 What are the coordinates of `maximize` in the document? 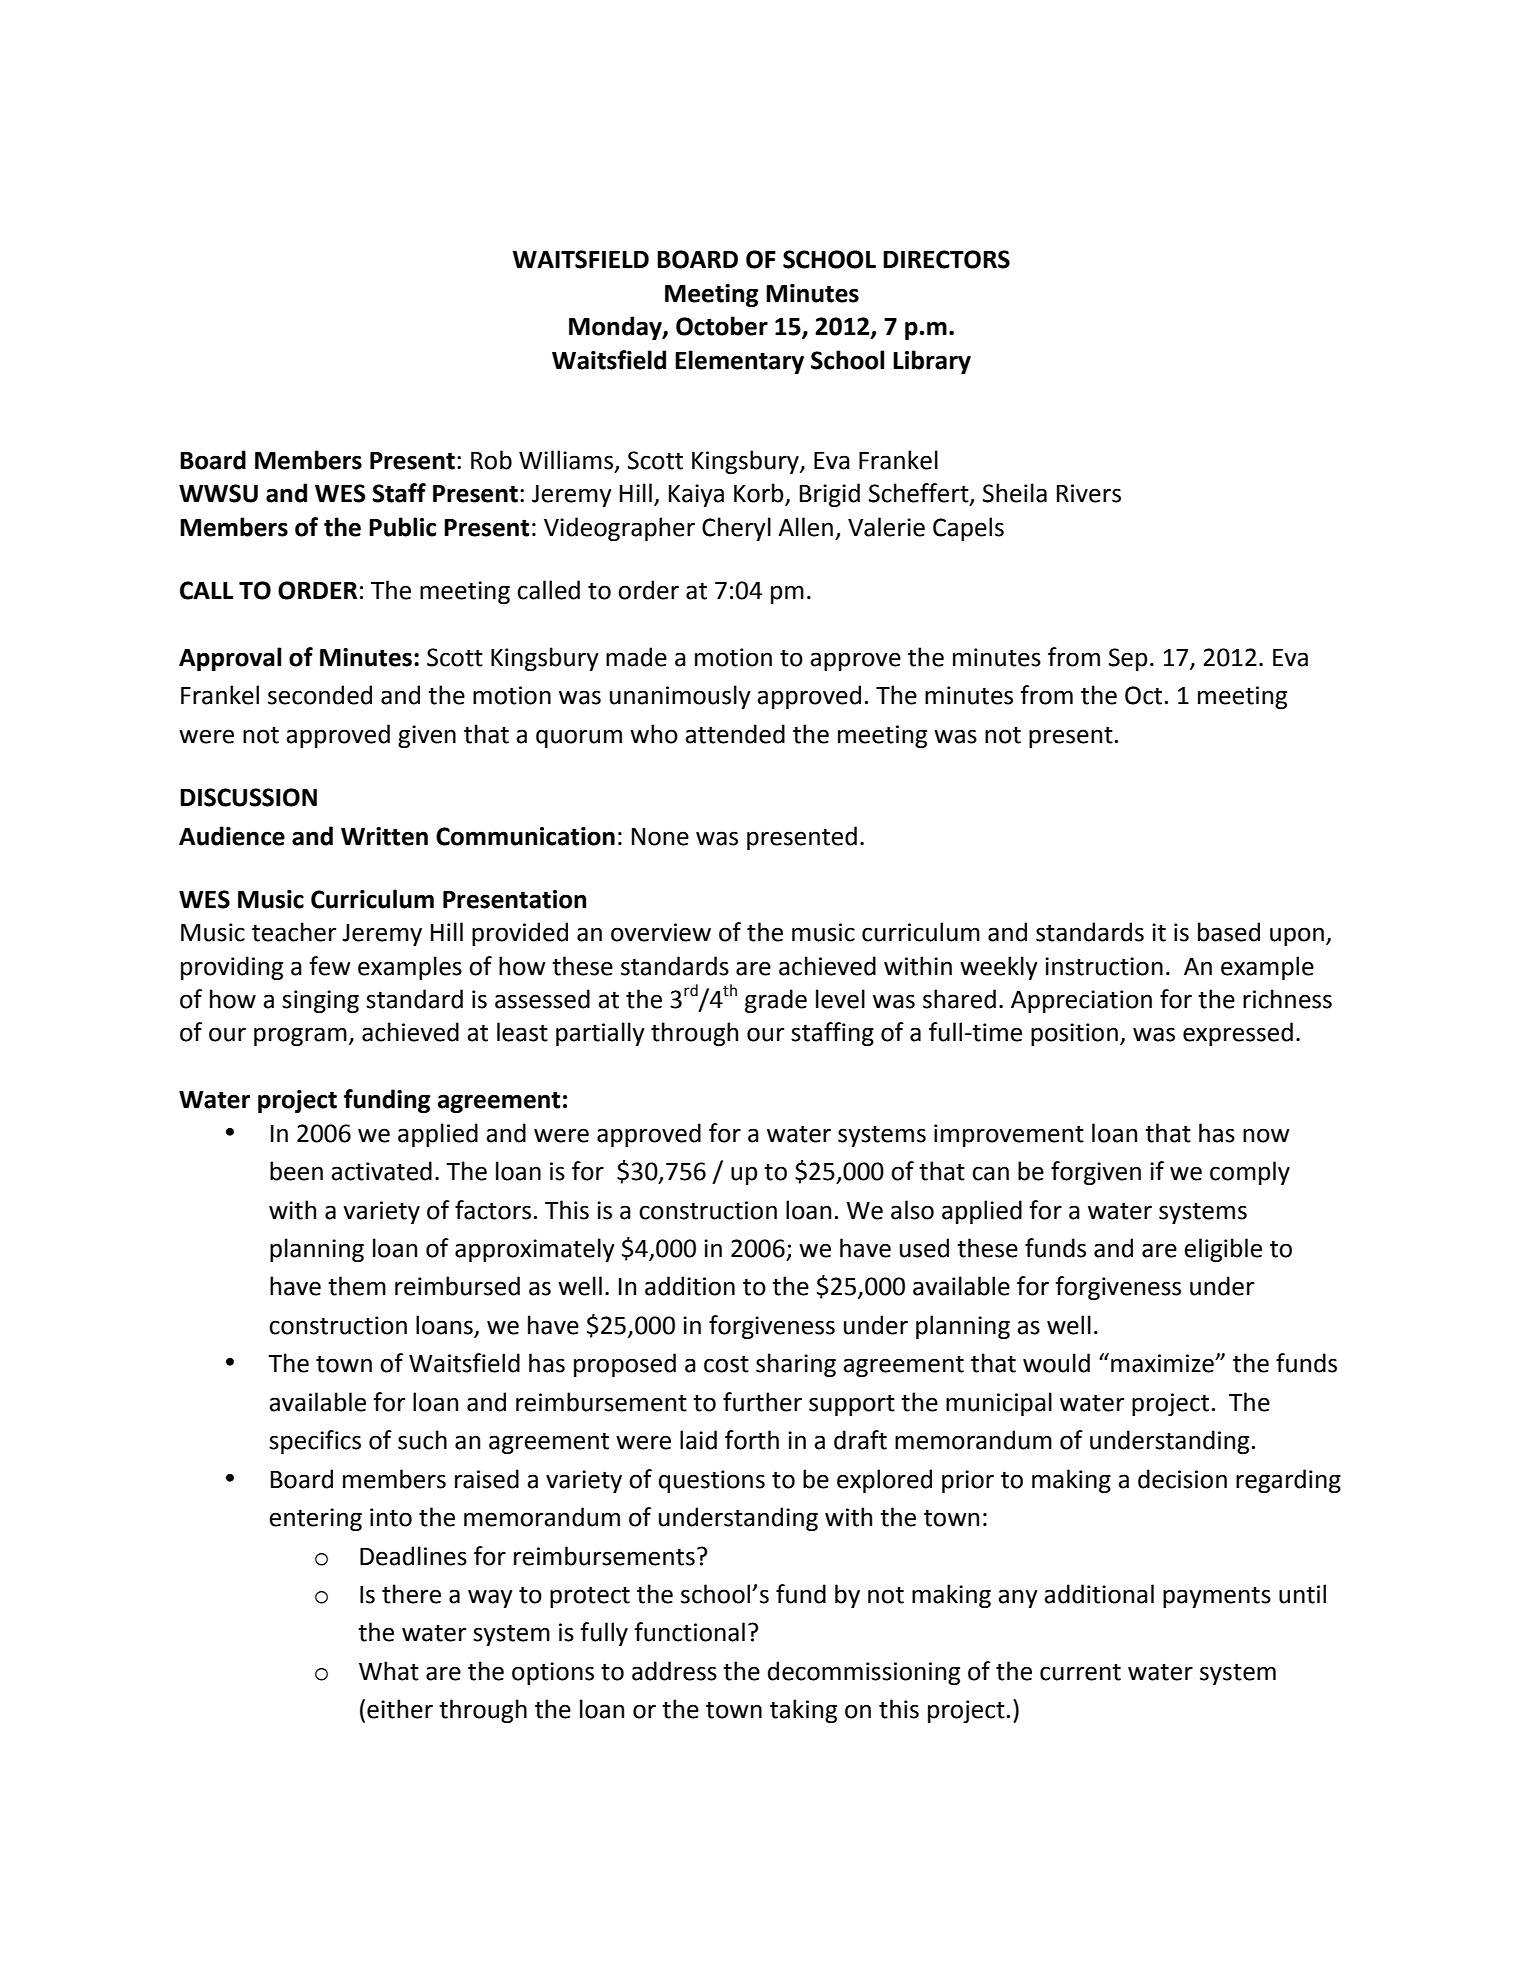 It's located at (1163, 1363).
